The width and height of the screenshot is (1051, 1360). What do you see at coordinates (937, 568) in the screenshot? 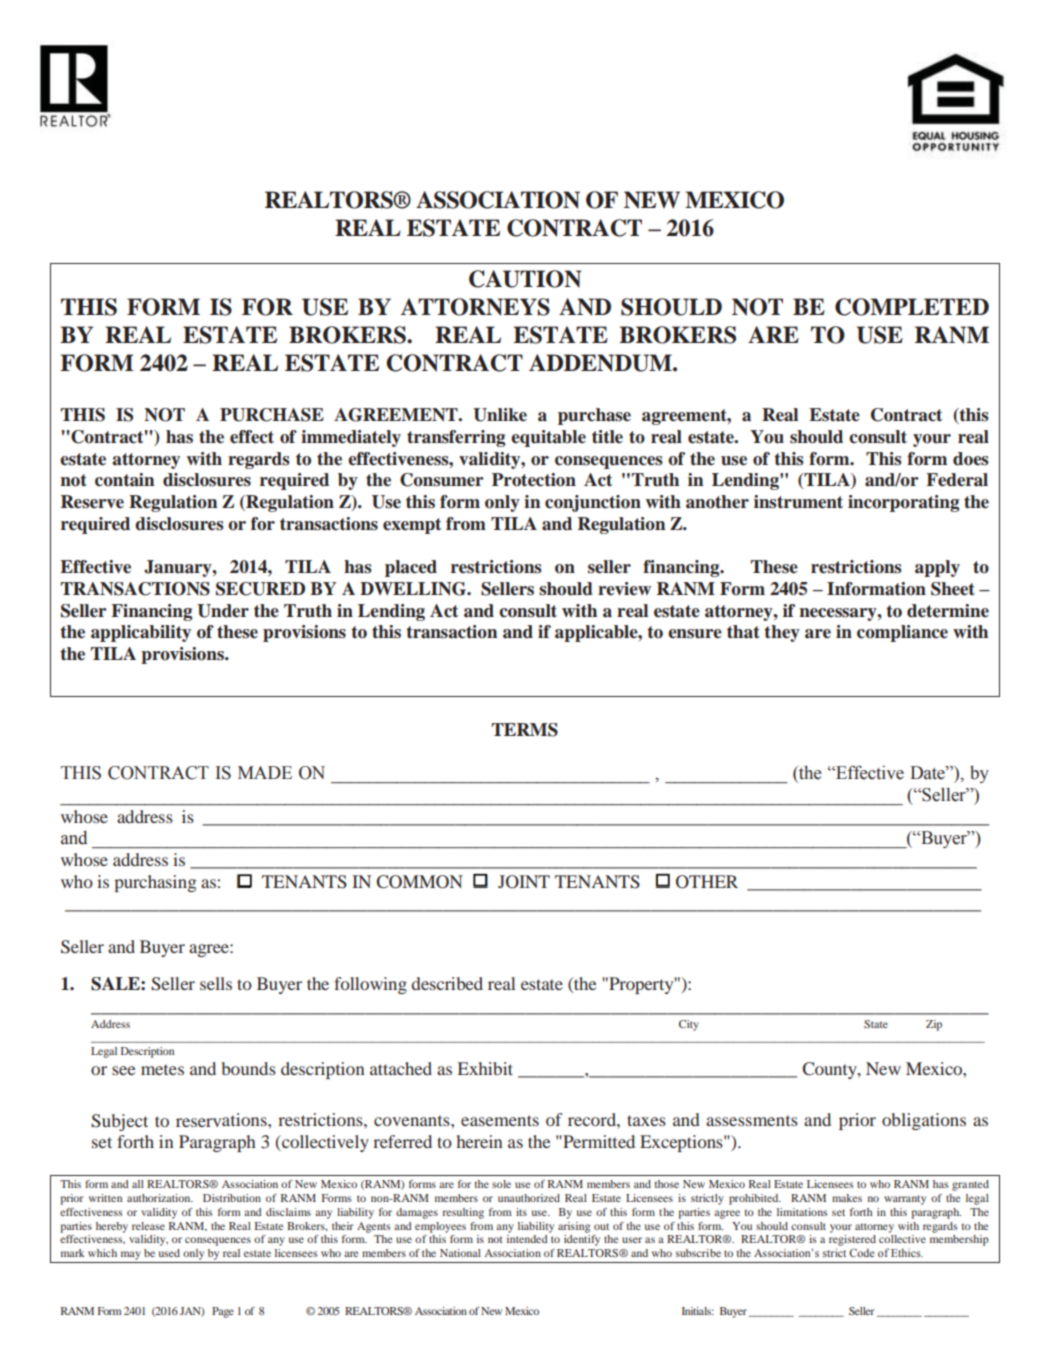
I see `apply` at bounding box center [937, 568].
